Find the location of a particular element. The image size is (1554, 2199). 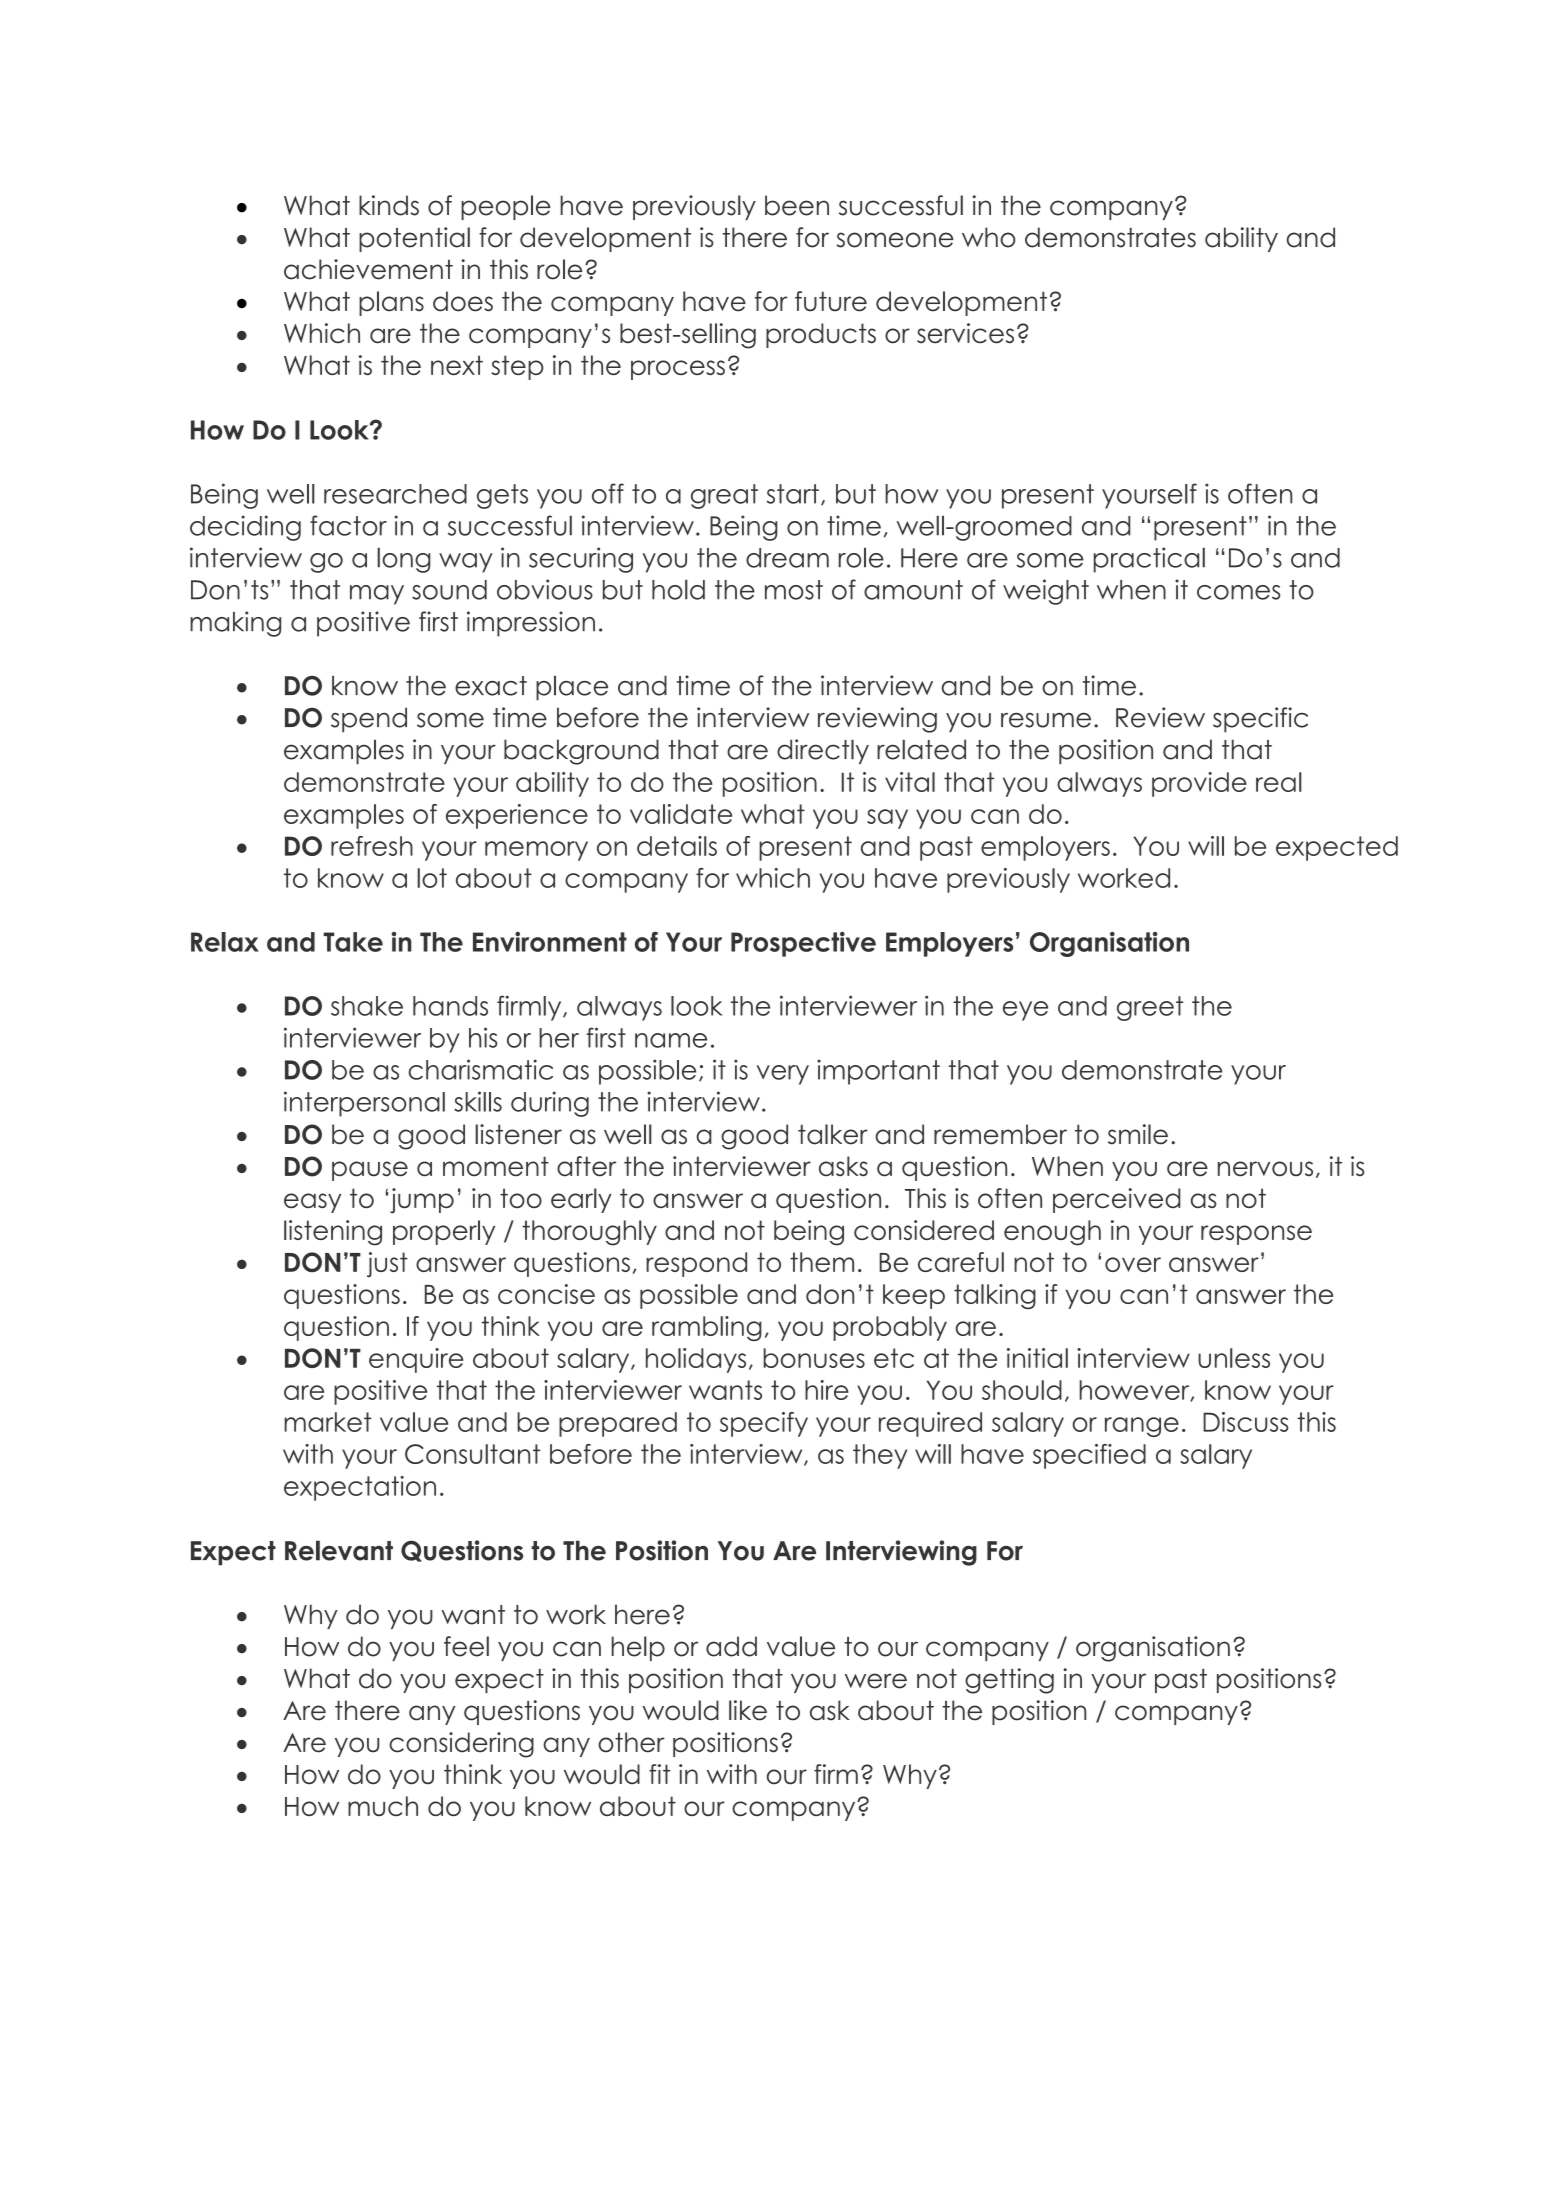

over is located at coordinates (1133, 1264).
